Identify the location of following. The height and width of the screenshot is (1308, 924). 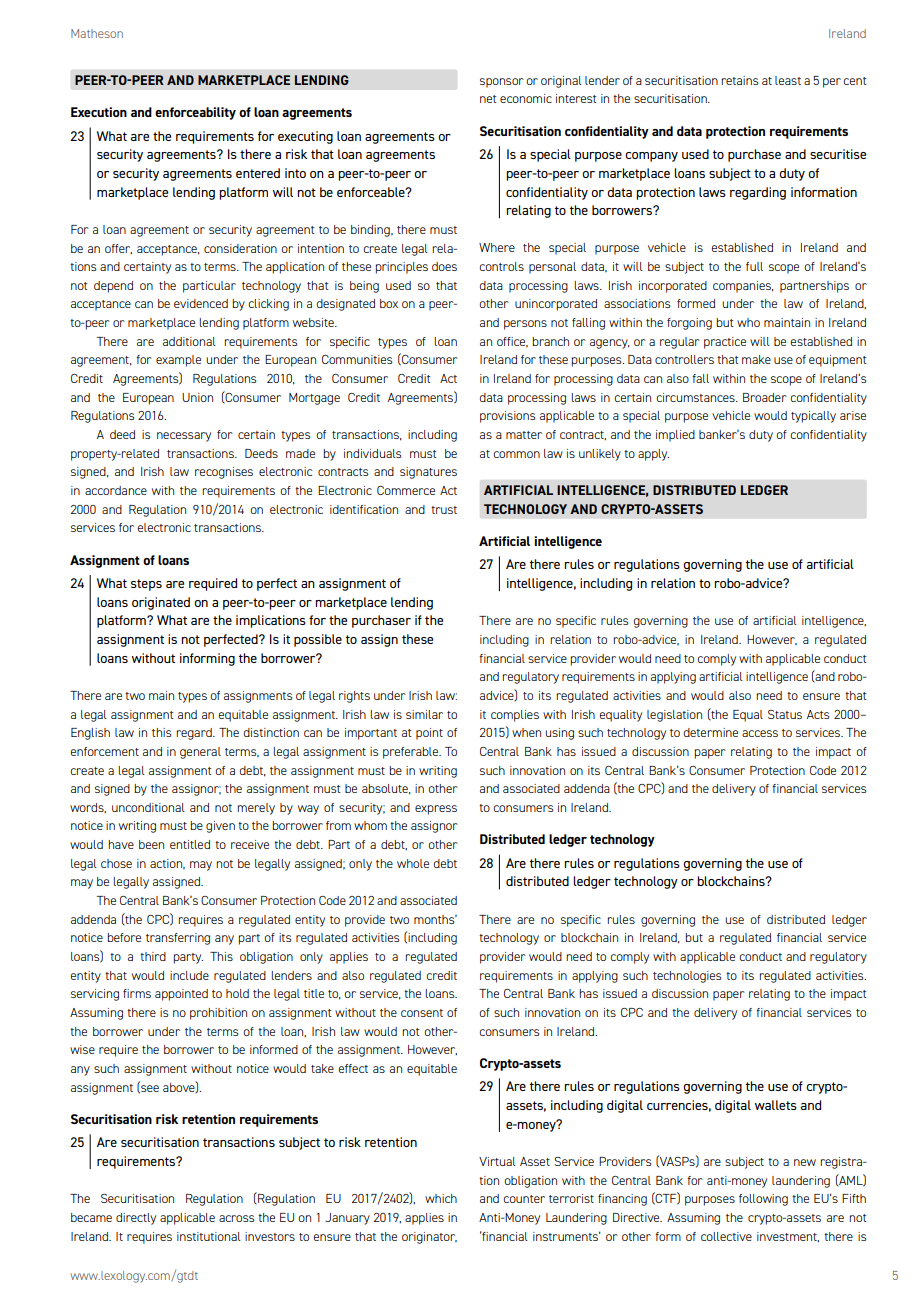
(763, 1200).
